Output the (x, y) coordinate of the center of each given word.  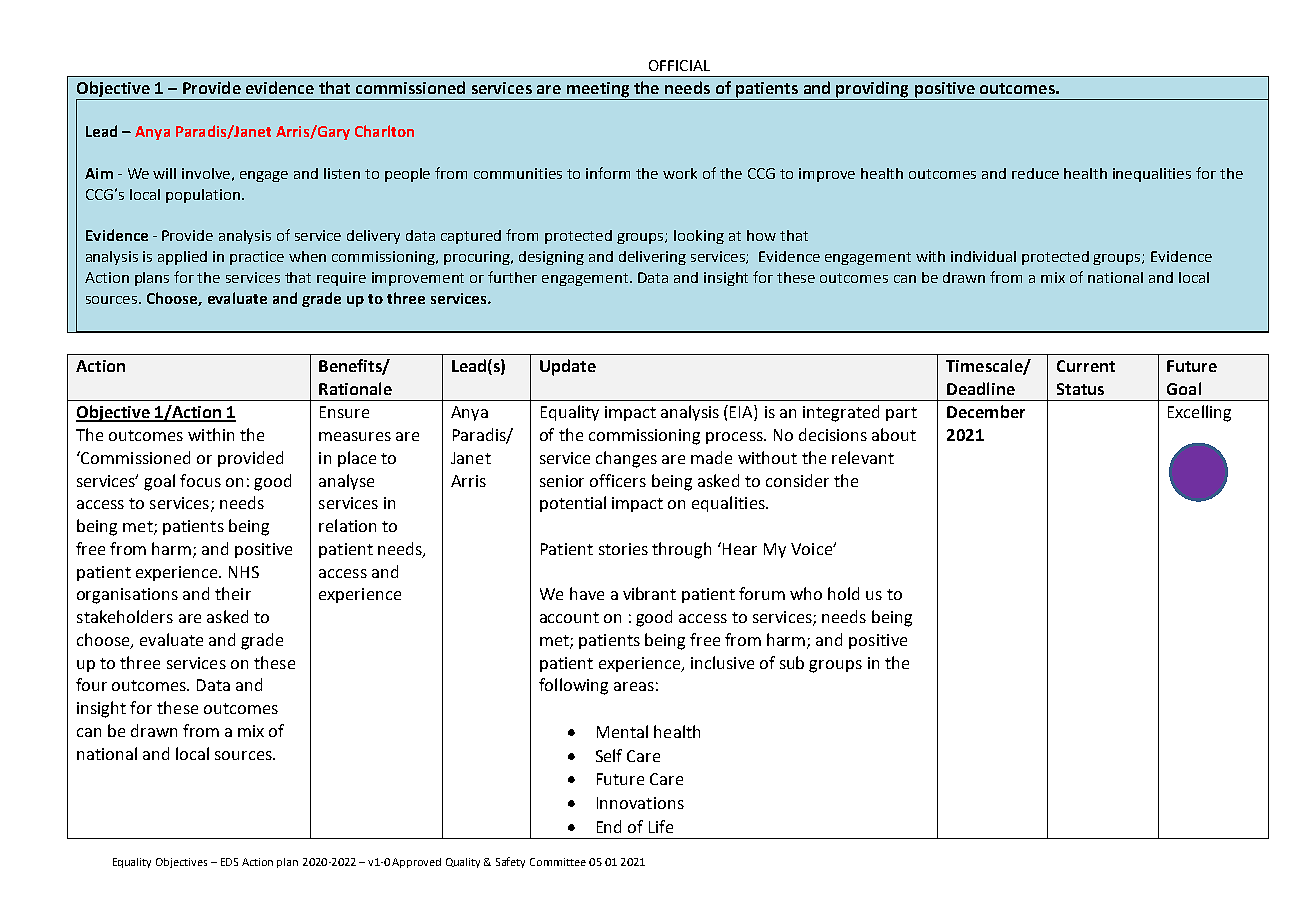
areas (634, 686)
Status (1080, 389)
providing (873, 90)
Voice (812, 549)
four (91, 684)
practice (257, 258)
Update (568, 367)
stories (623, 549)
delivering (652, 258)
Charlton (384, 131)
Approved (416, 863)
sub (792, 662)
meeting (598, 91)
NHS (244, 572)
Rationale (355, 388)
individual (983, 256)
